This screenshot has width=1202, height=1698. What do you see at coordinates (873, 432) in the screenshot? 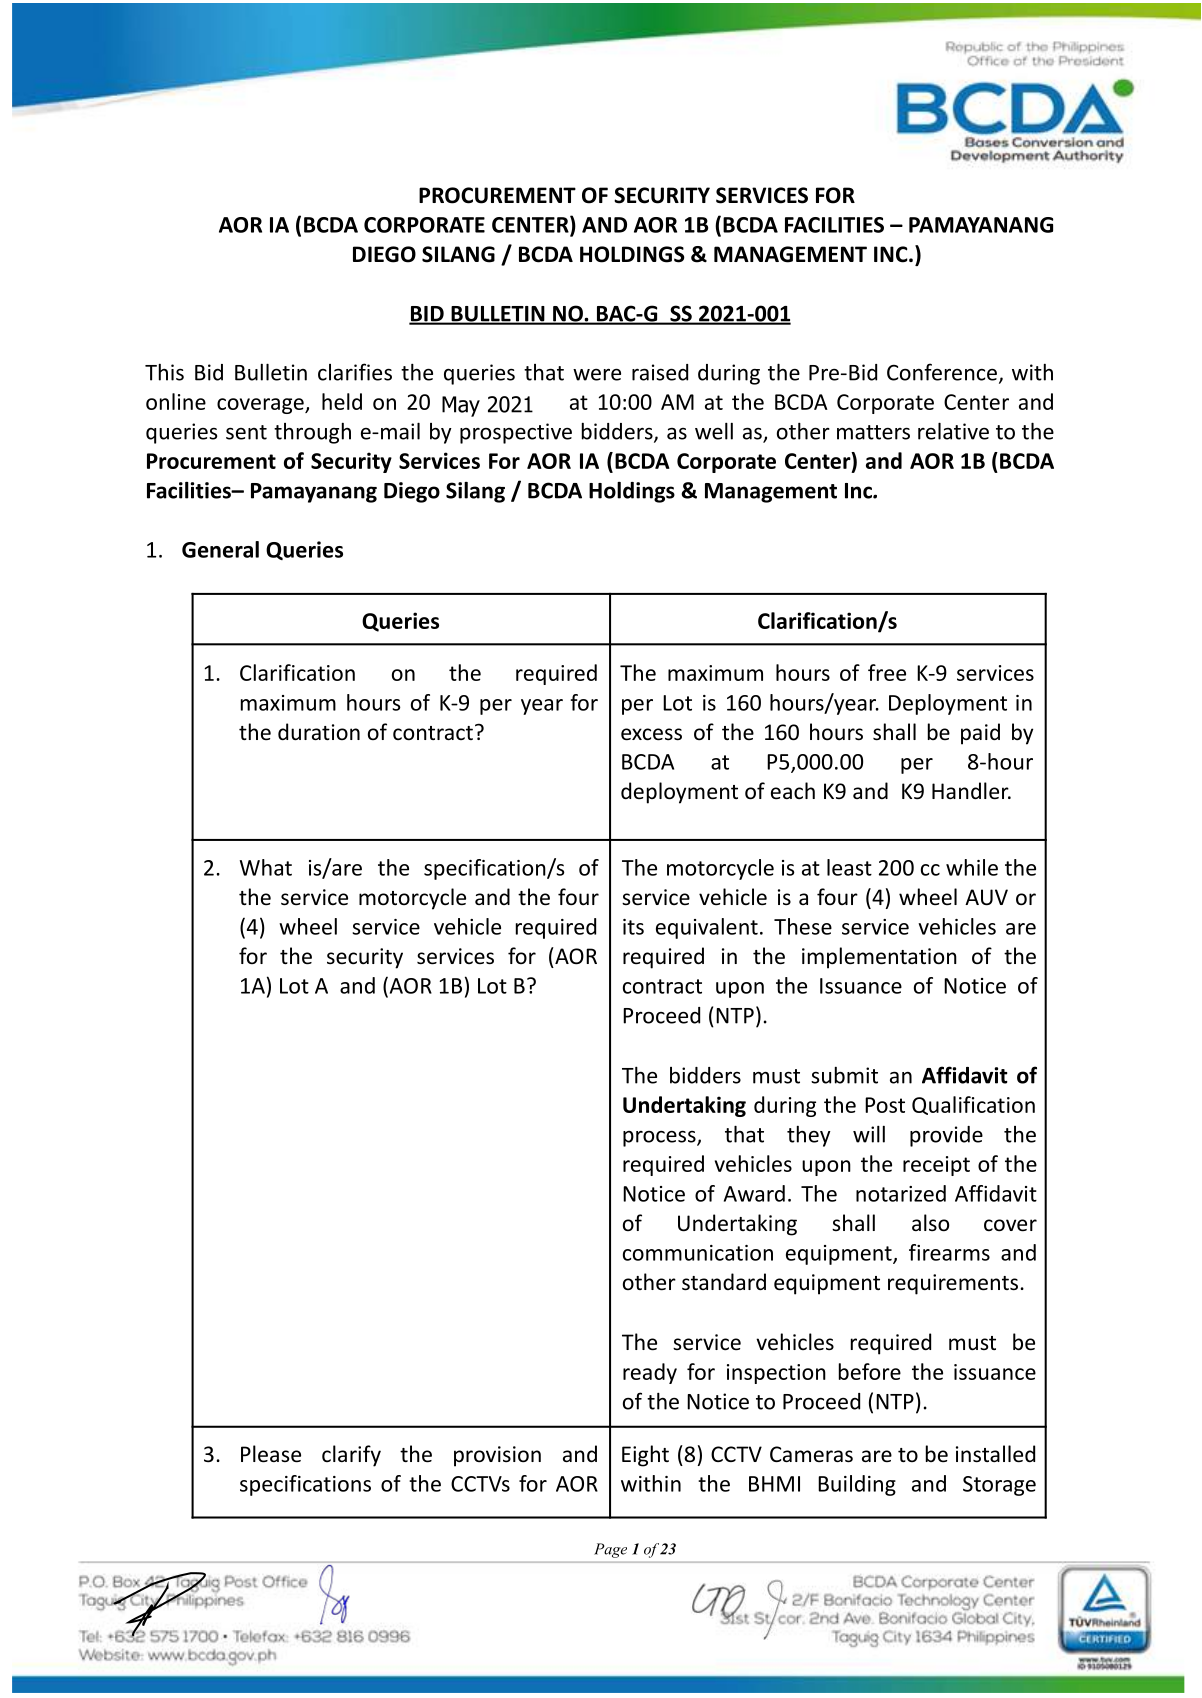
I see `matters` at bounding box center [873, 432].
